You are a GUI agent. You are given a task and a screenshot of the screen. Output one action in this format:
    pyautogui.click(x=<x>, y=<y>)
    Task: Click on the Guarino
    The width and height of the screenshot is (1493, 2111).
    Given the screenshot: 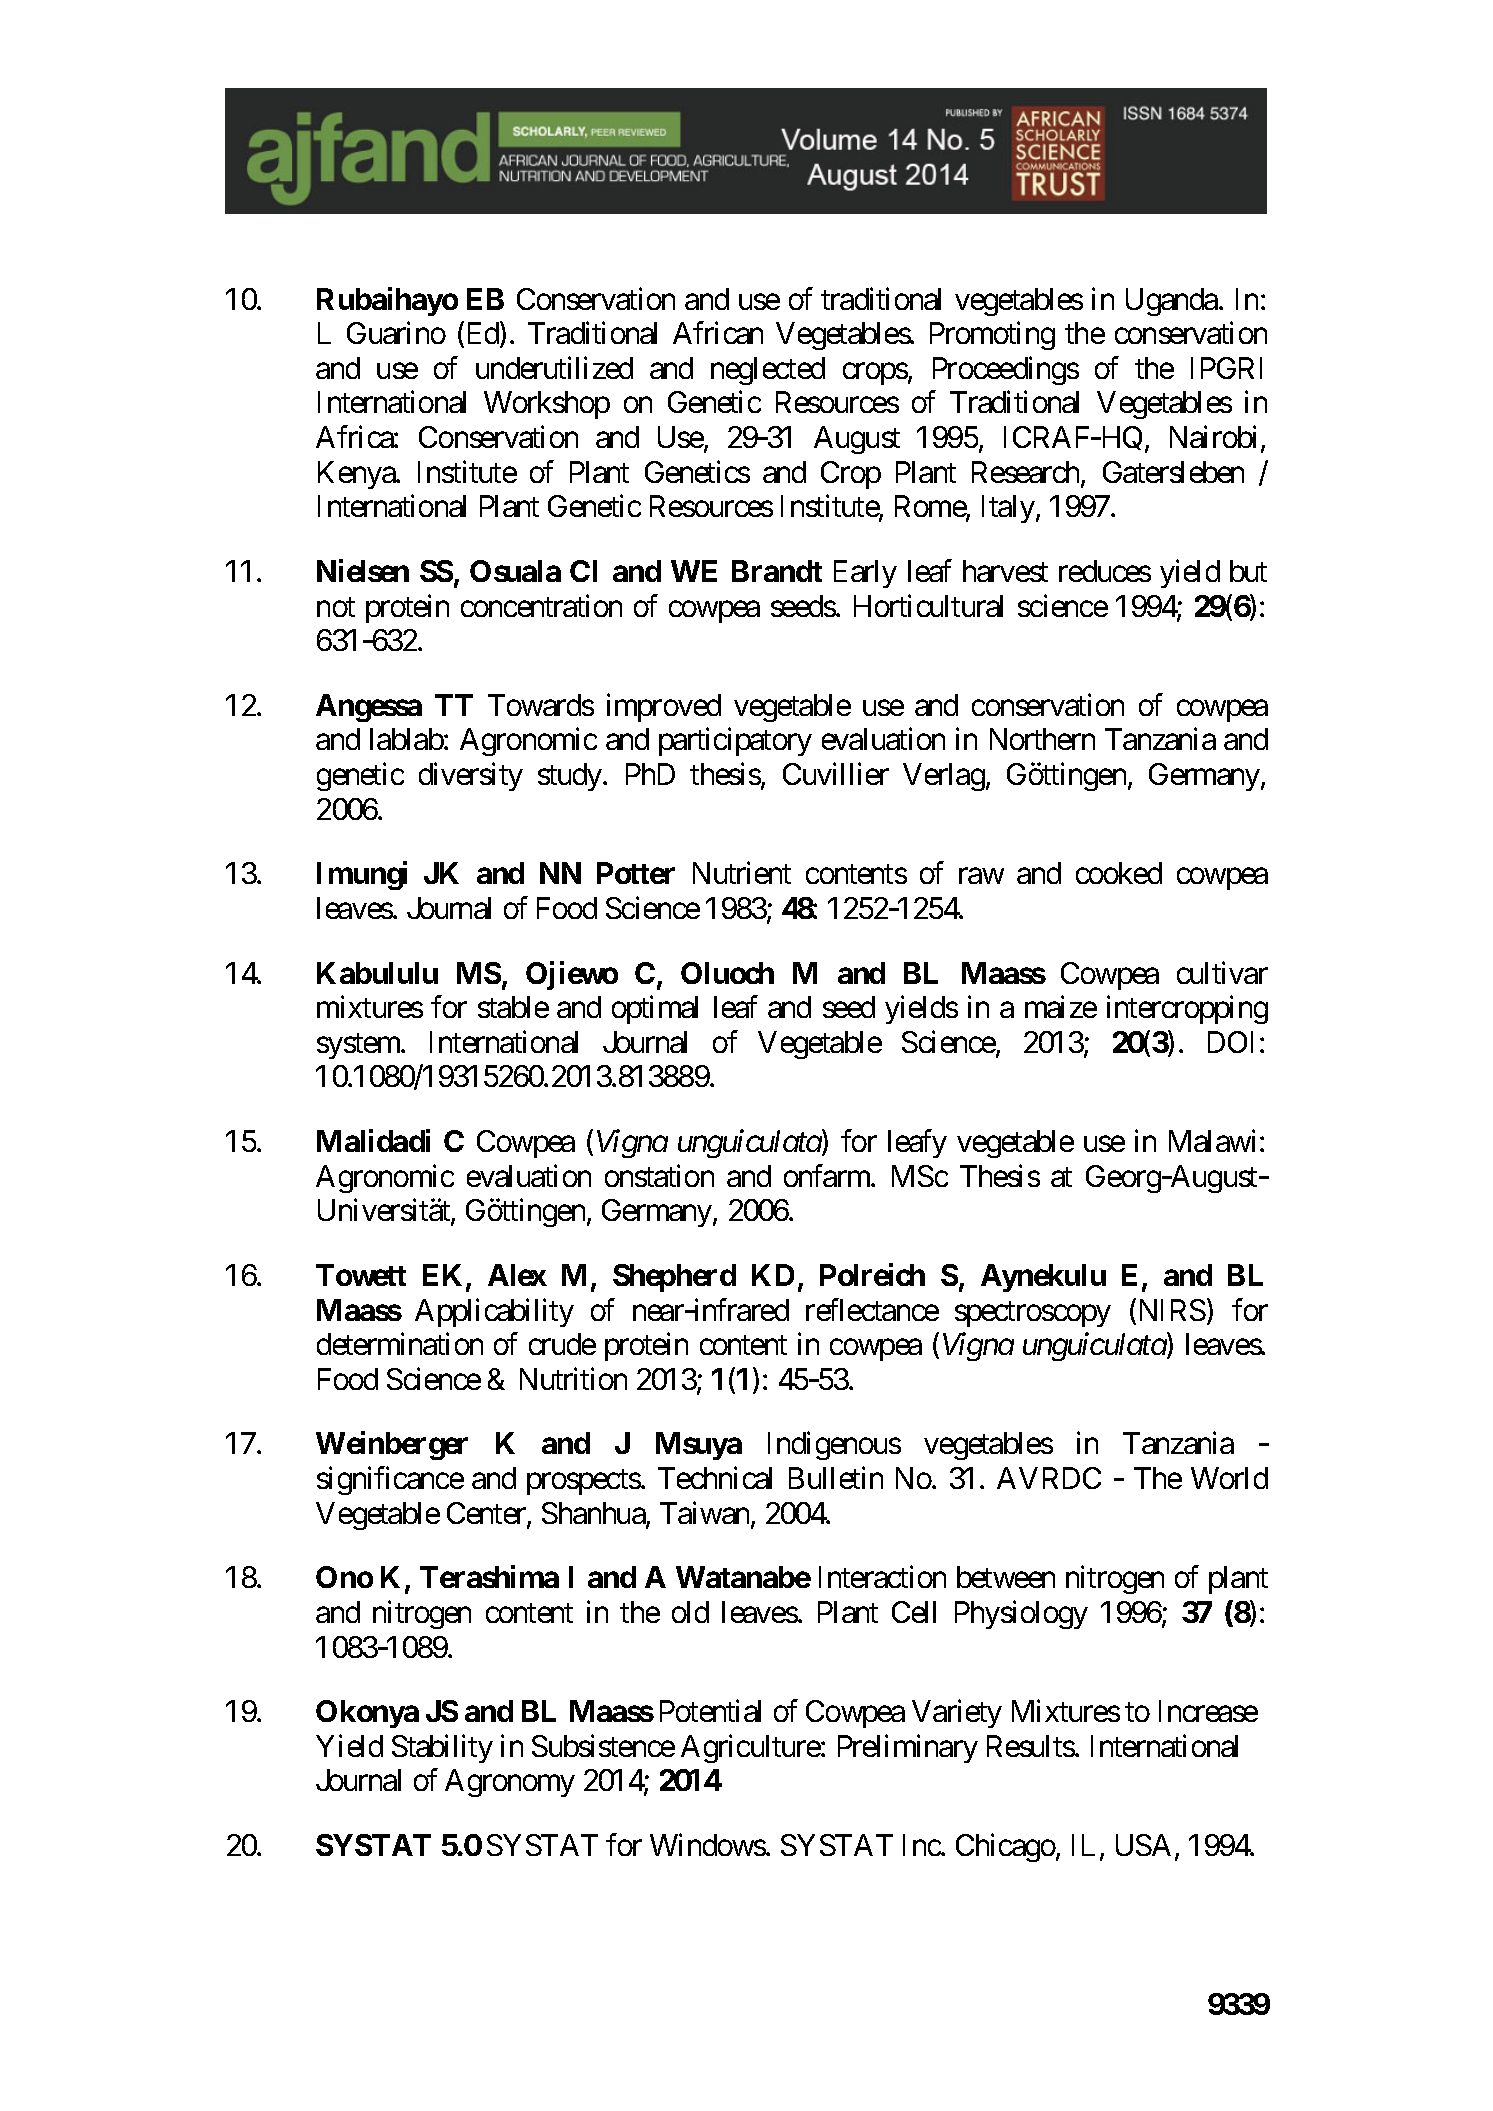 What is the action you would take?
    pyautogui.click(x=396, y=333)
